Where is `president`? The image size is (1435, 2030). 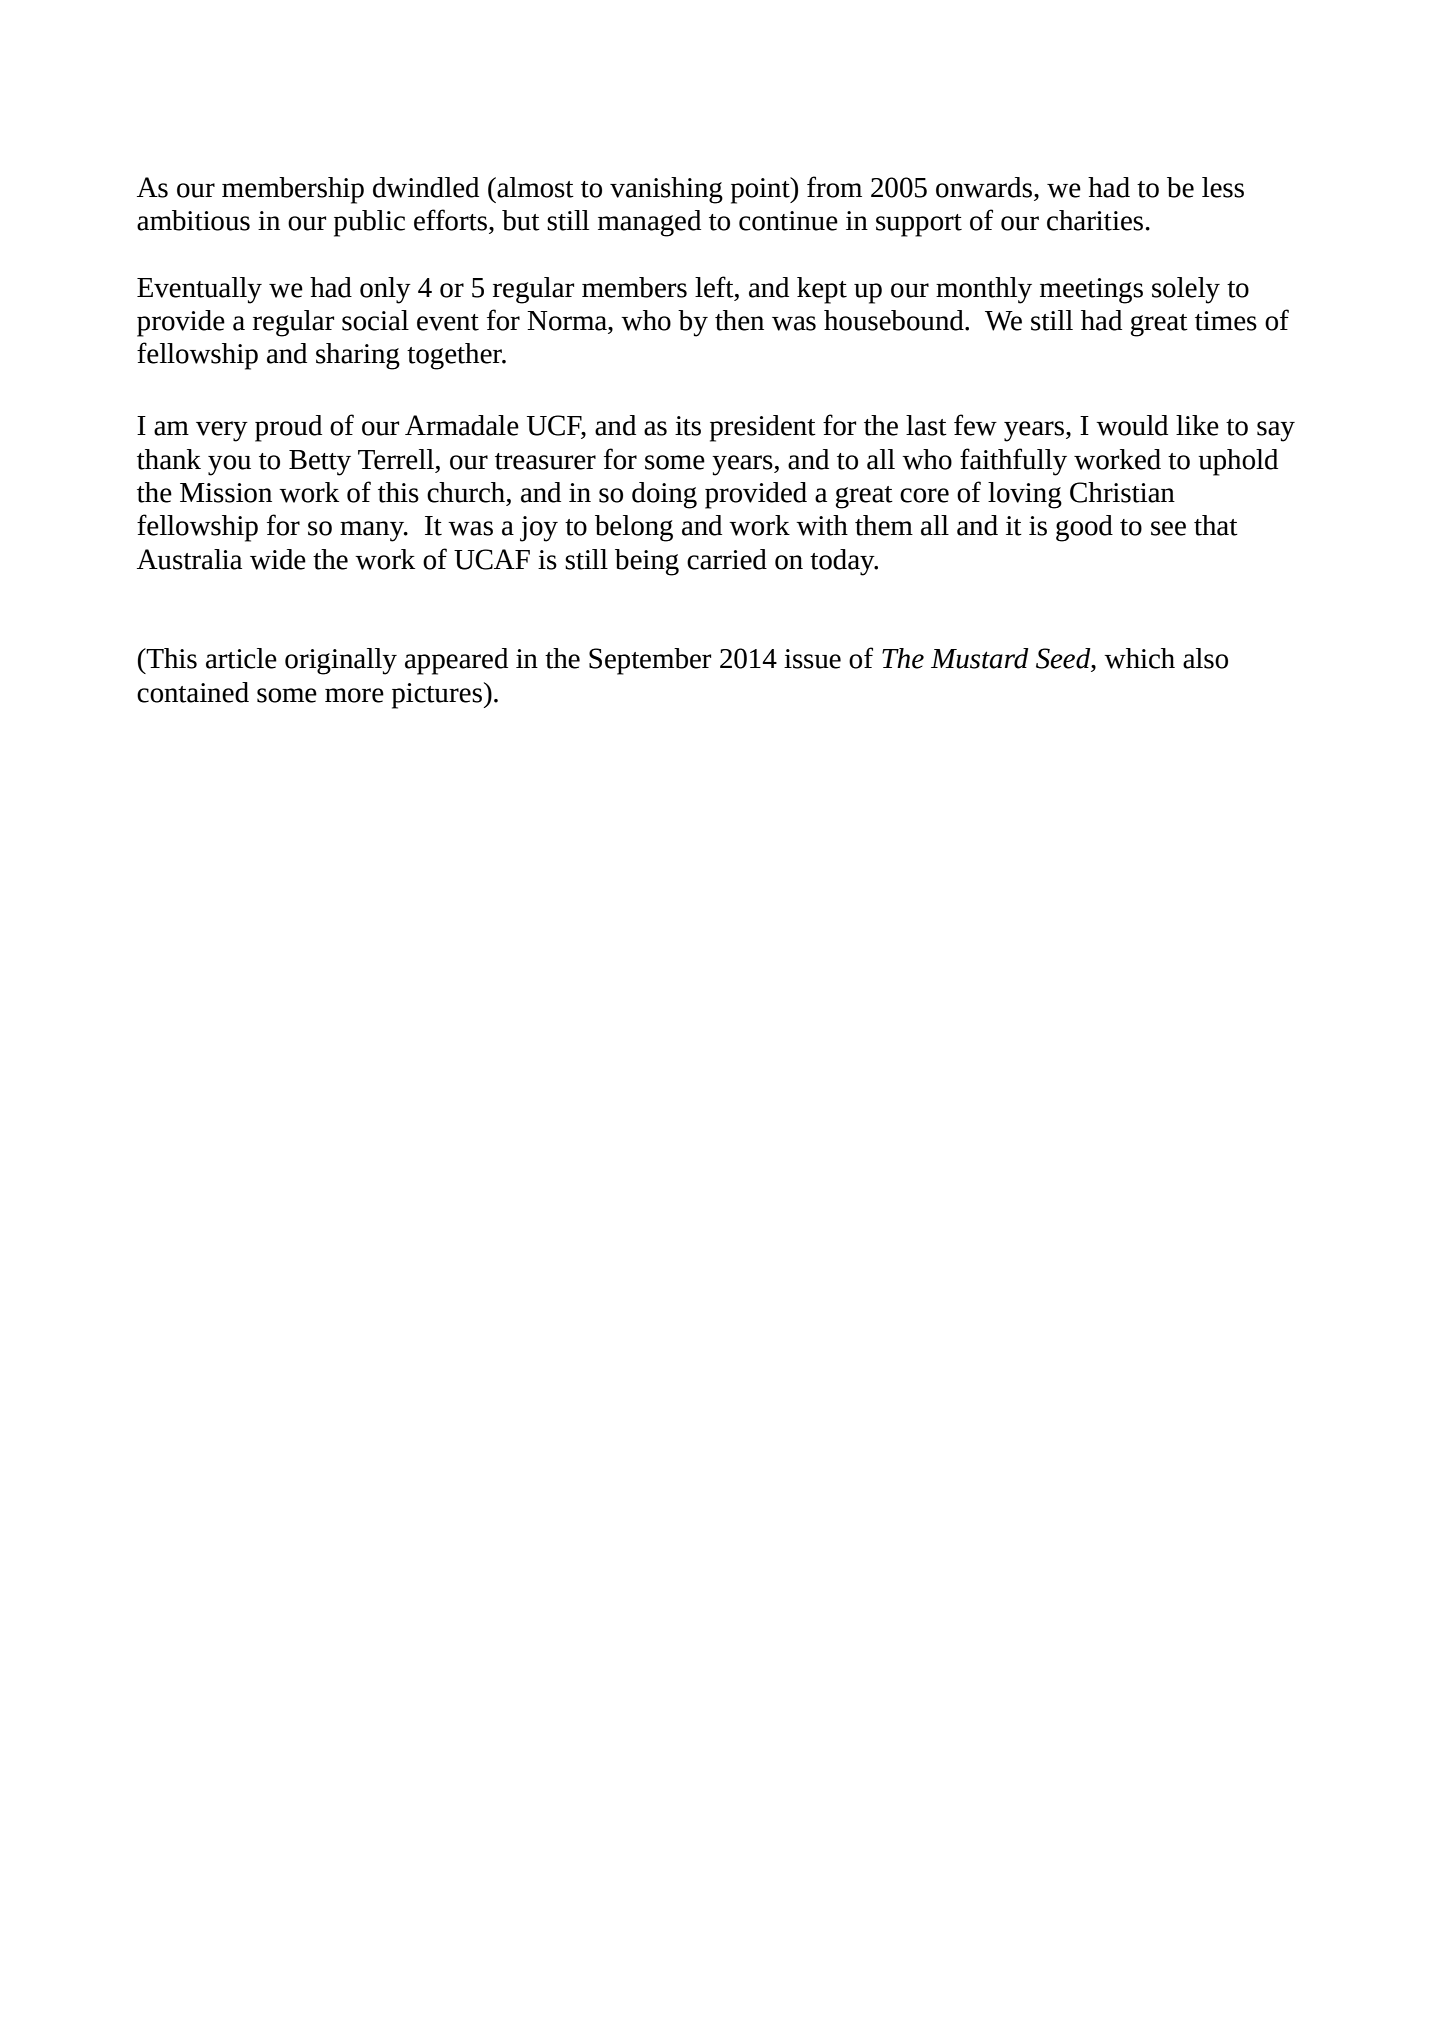
president is located at coordinates (763, 428).
